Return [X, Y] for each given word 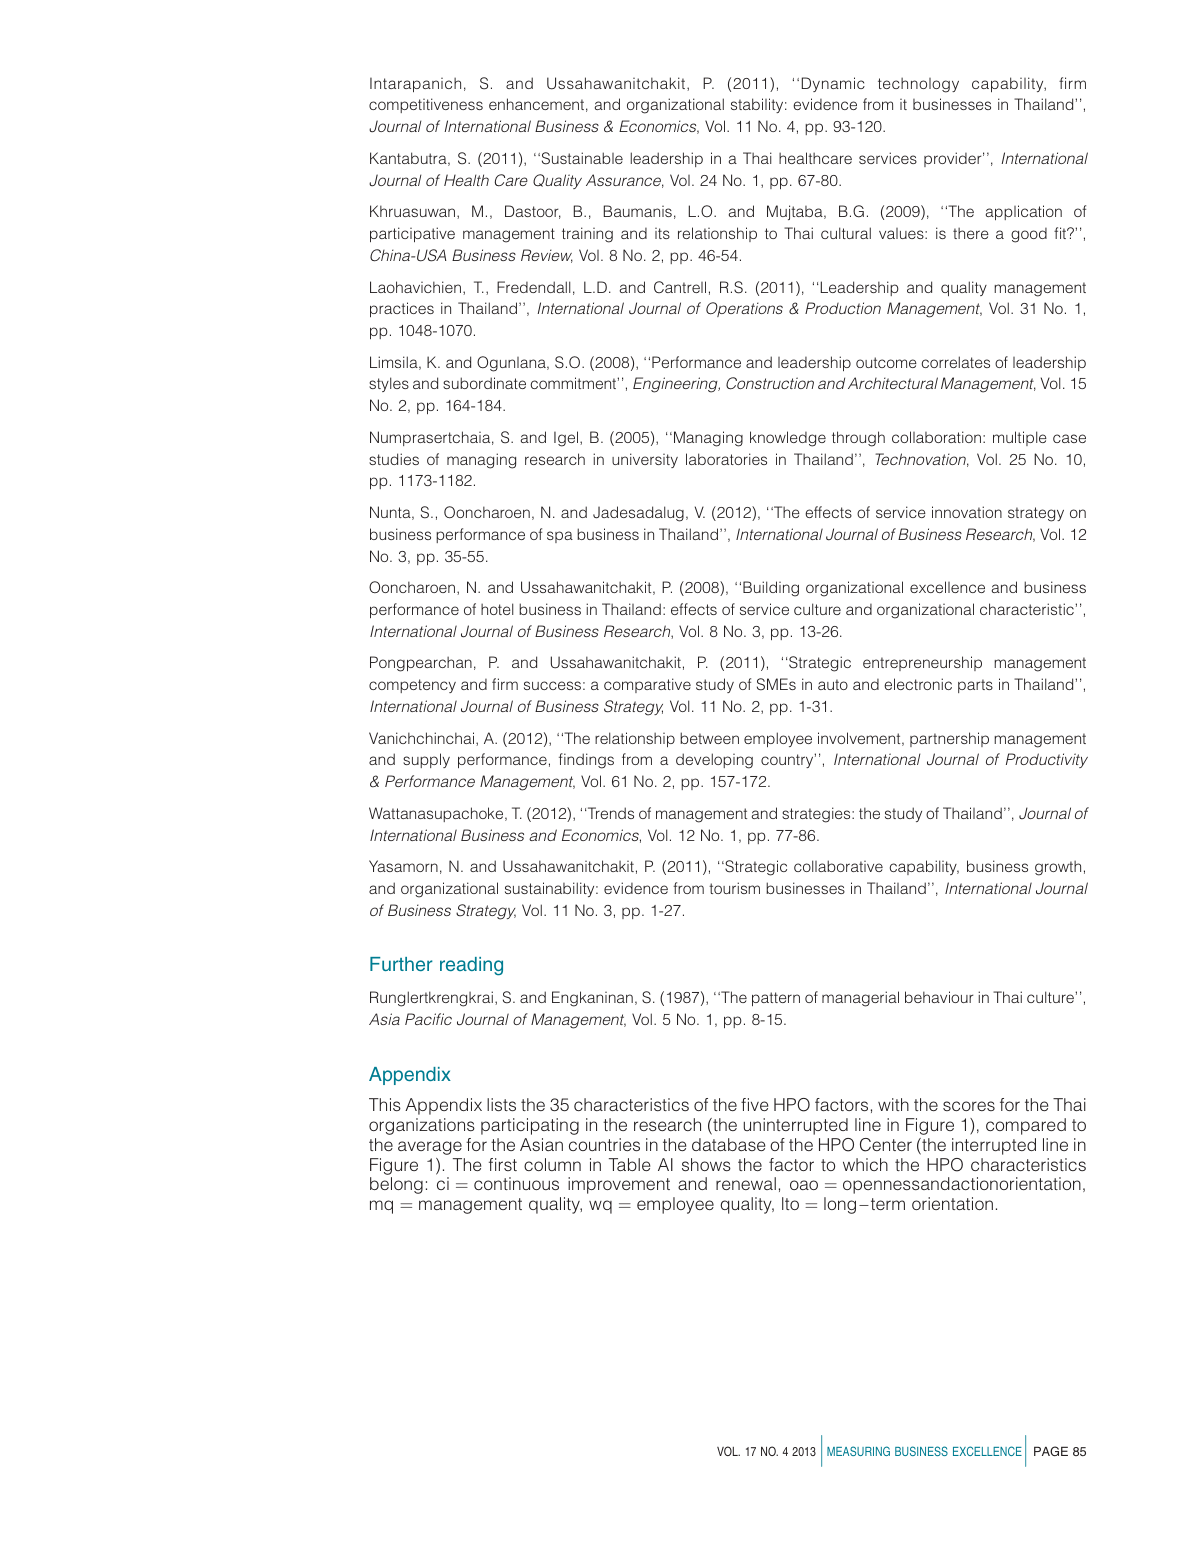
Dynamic [833, 84]
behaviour [939, 997]
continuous [516, 1183]
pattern [776, 999]
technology [918, 85]
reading [471, 966]
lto [790, 1203]
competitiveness [426, 105]
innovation [967, 512]
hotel [497, 609]
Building [771, 589]
